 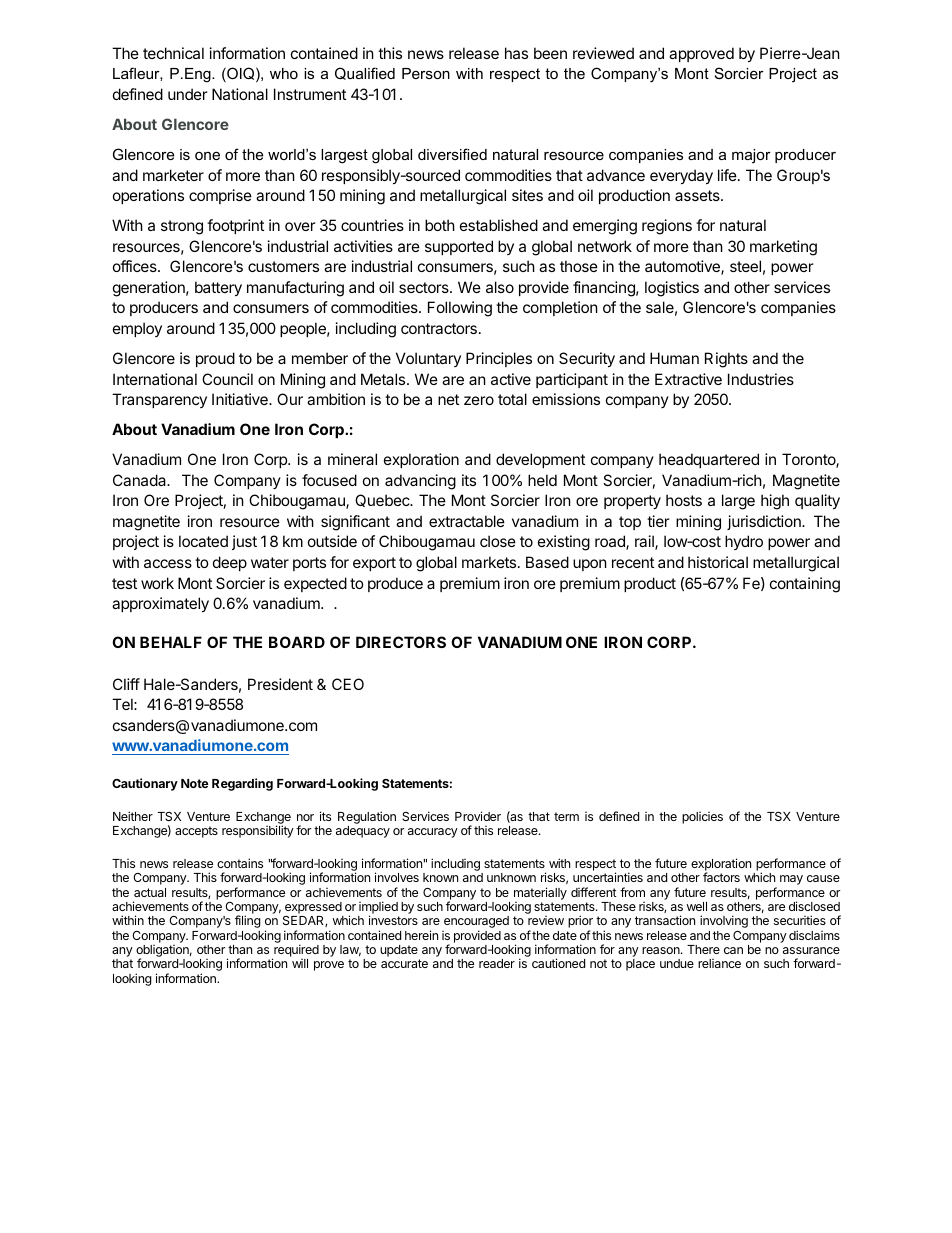 I want to click on major, so click(x=751, y=156).
